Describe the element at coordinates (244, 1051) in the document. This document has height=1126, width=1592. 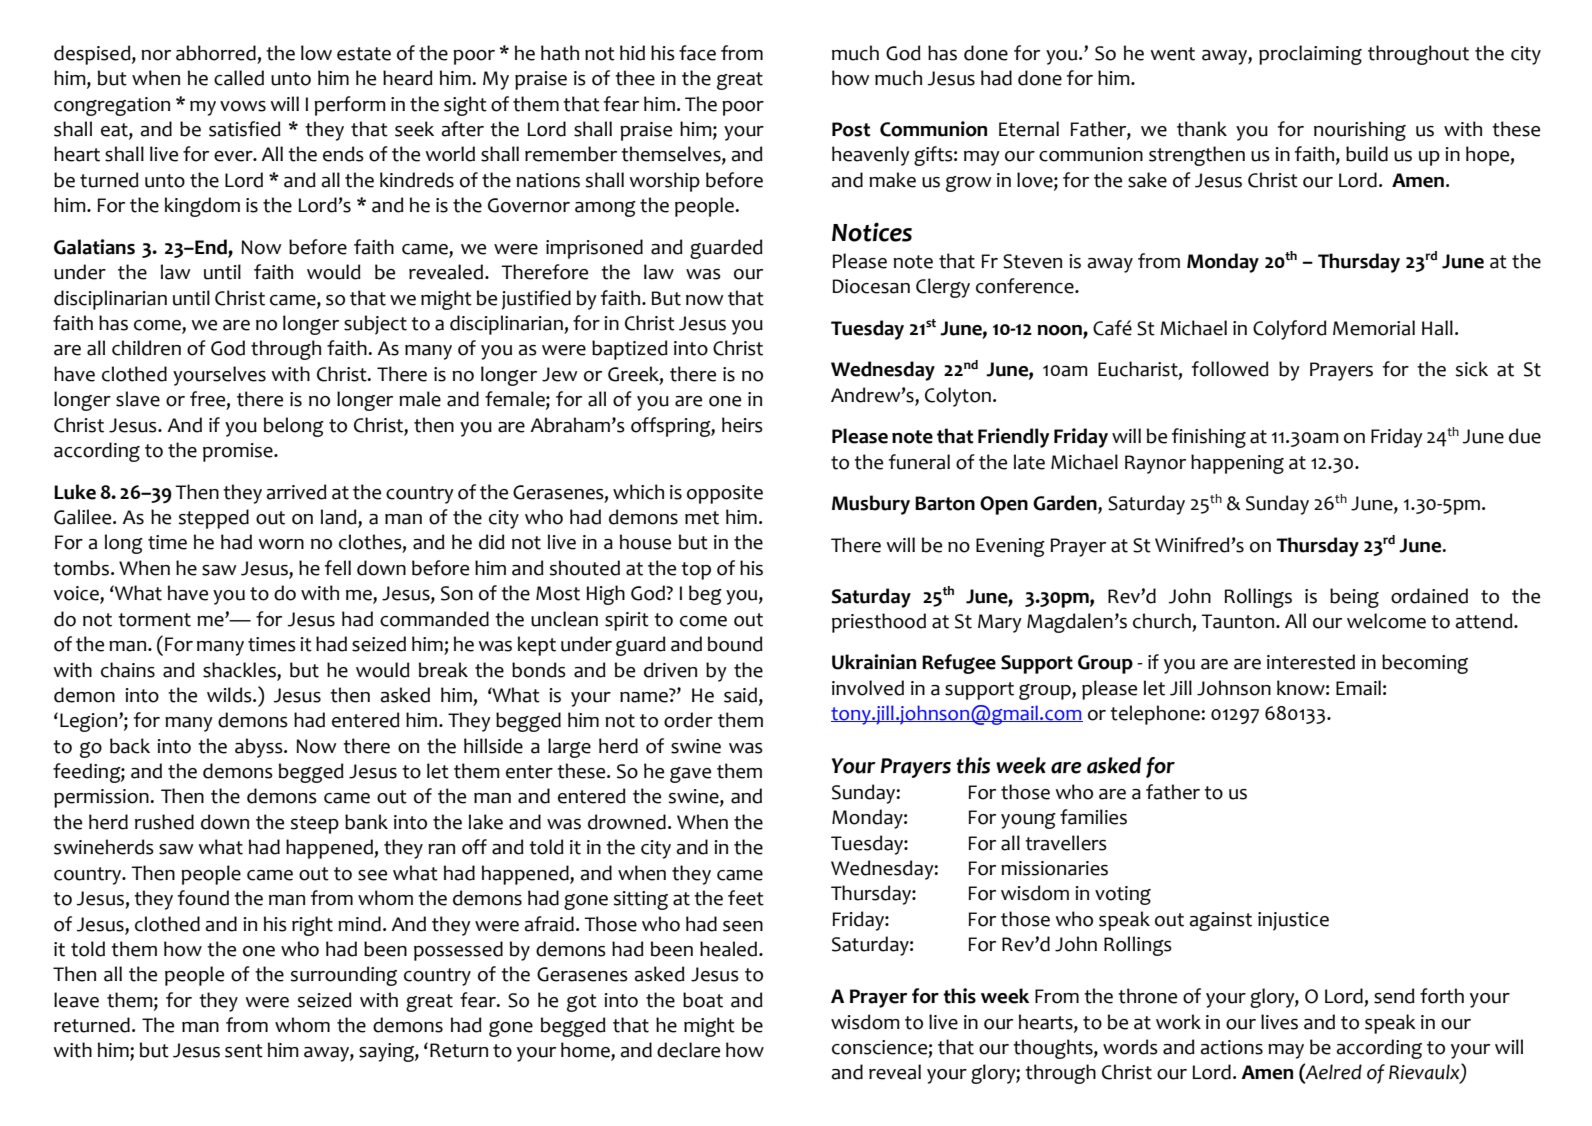
I see `sent` at that location.
